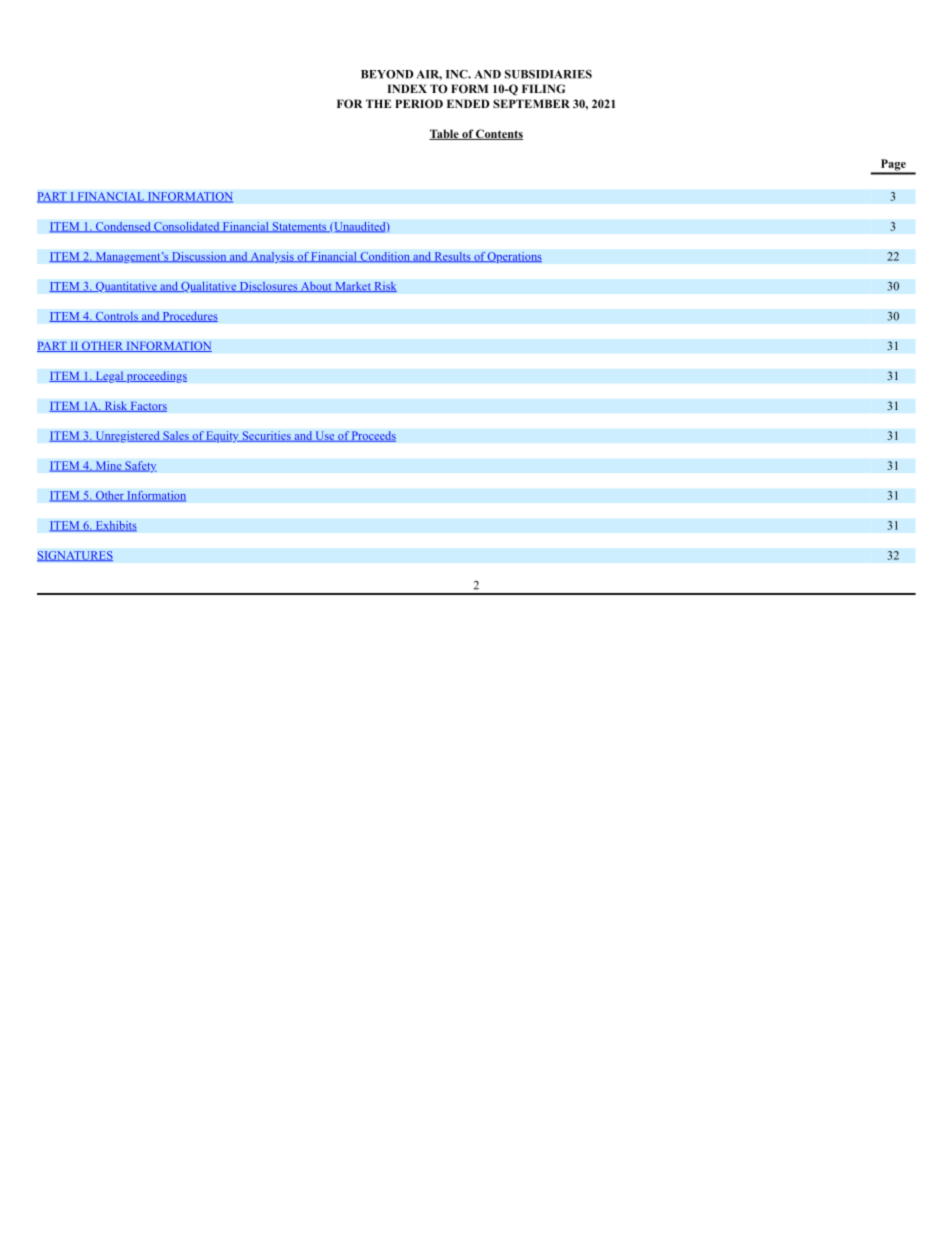 The width and height of the screenshot is (952, 1233). I want to click on Condensed, so click(123, 227).
